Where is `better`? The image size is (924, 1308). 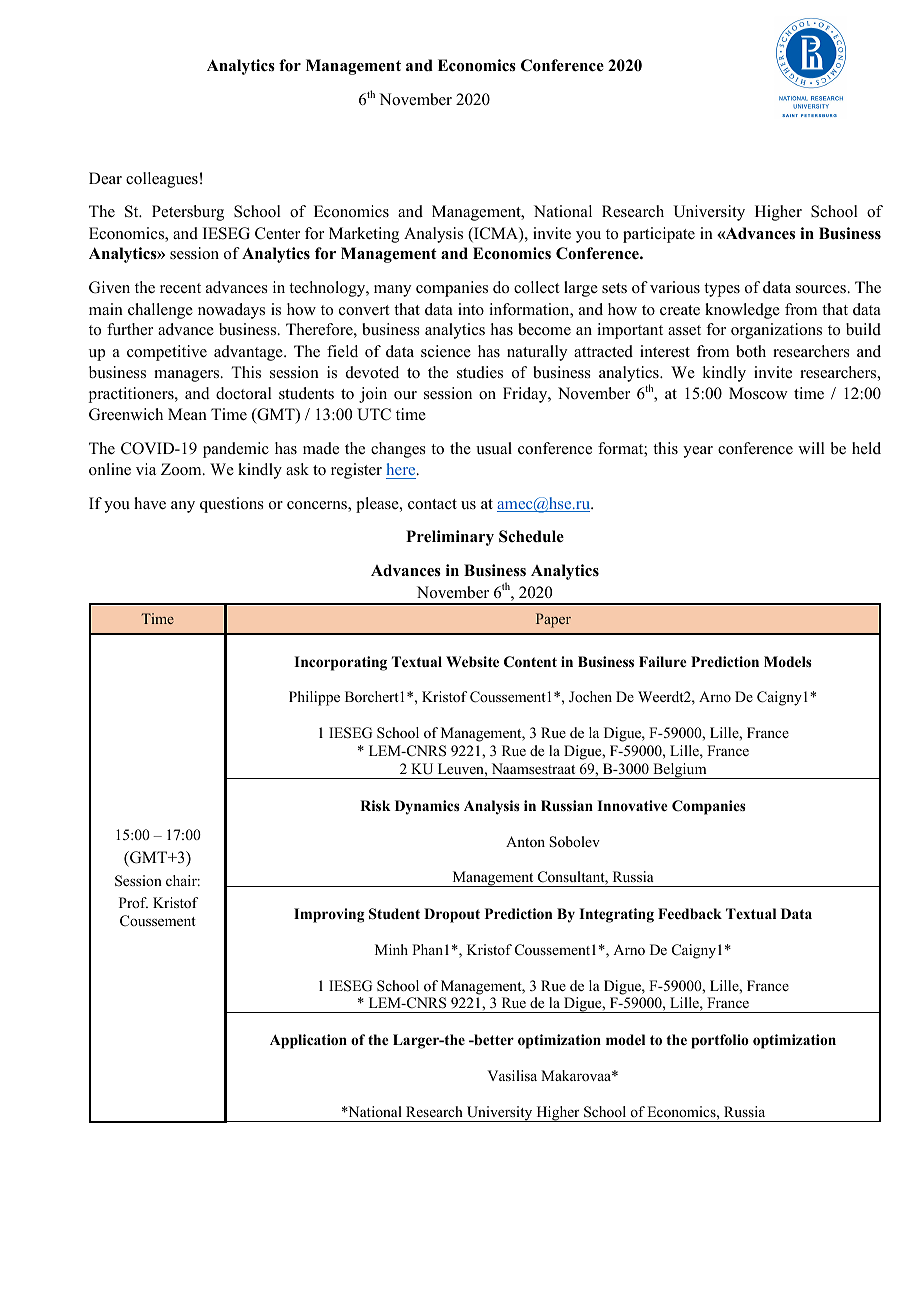 better is located at coordinates (493, 1039).
